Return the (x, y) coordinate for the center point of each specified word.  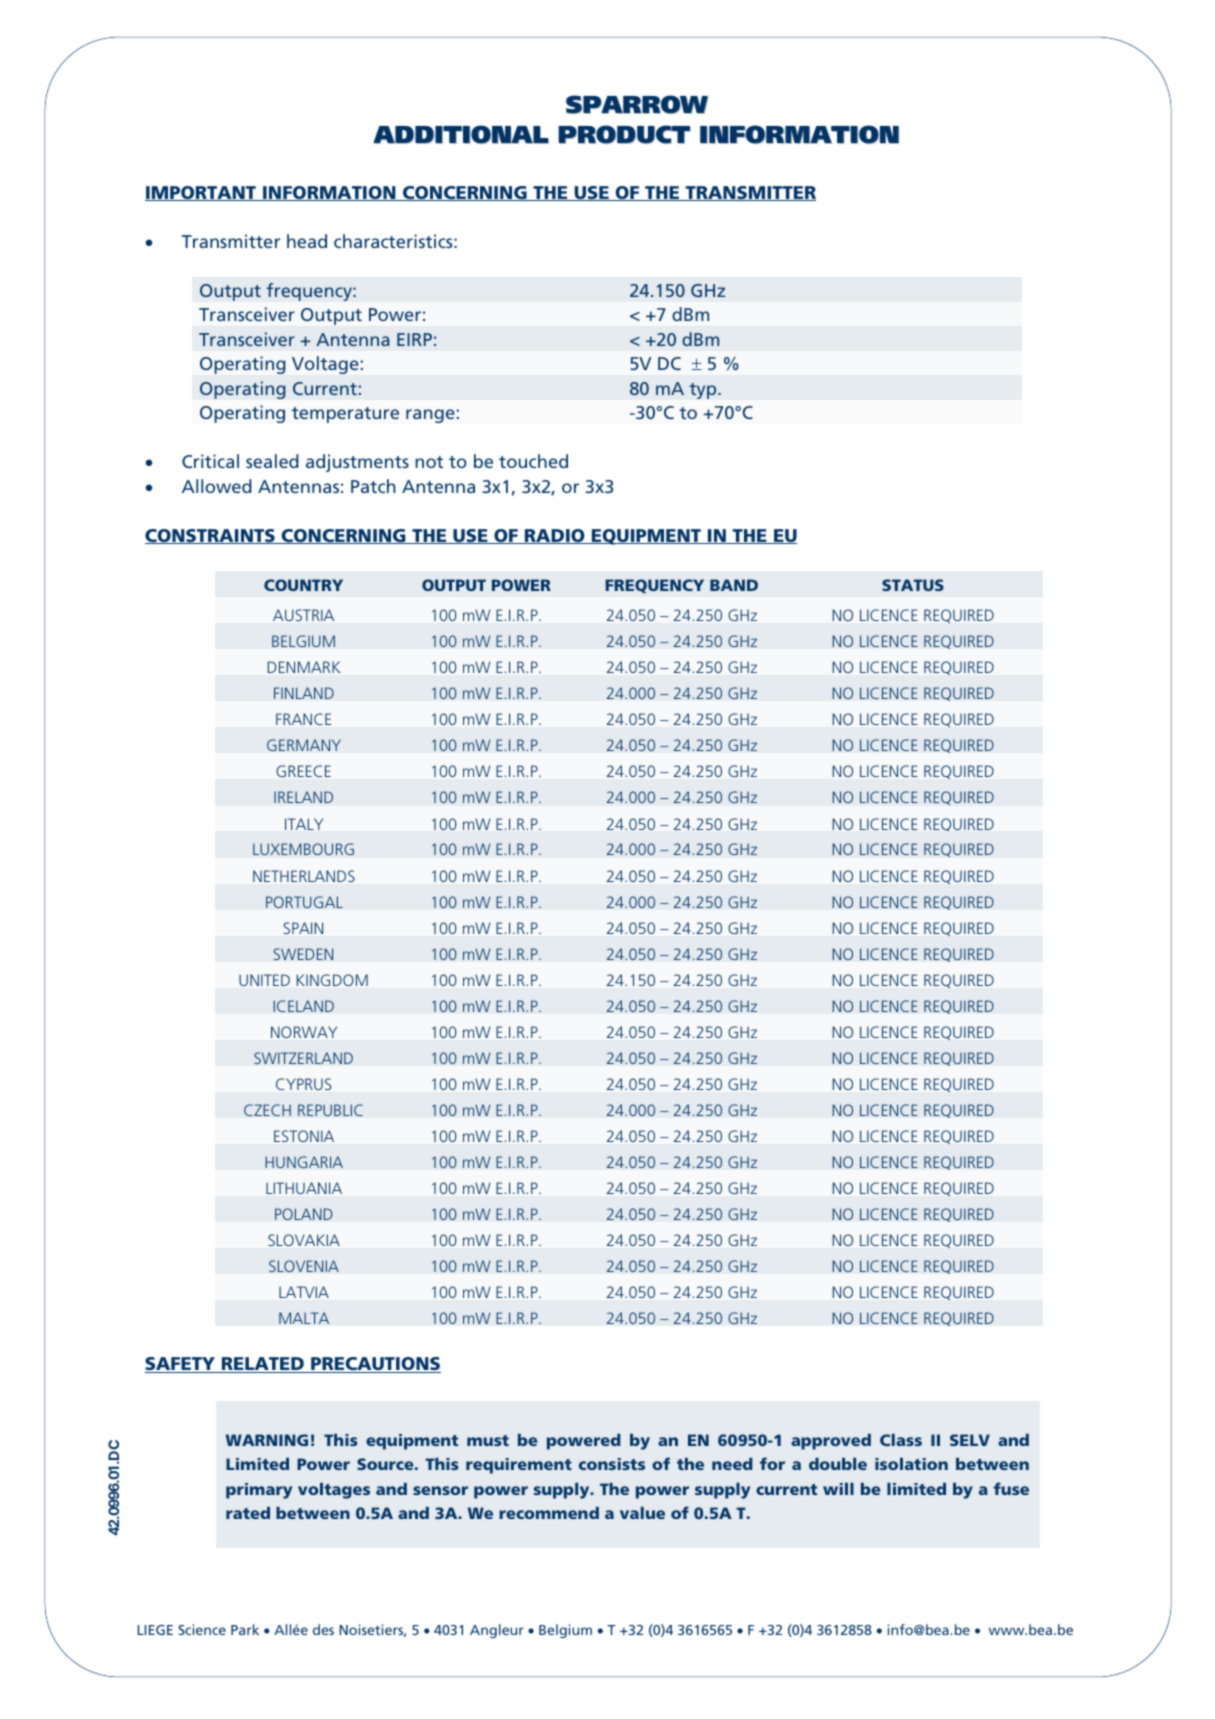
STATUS (913, 585)
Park (245, 1629)
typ (704, 391)
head (307, 241)
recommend (549, 1513)
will (838, 1489)
